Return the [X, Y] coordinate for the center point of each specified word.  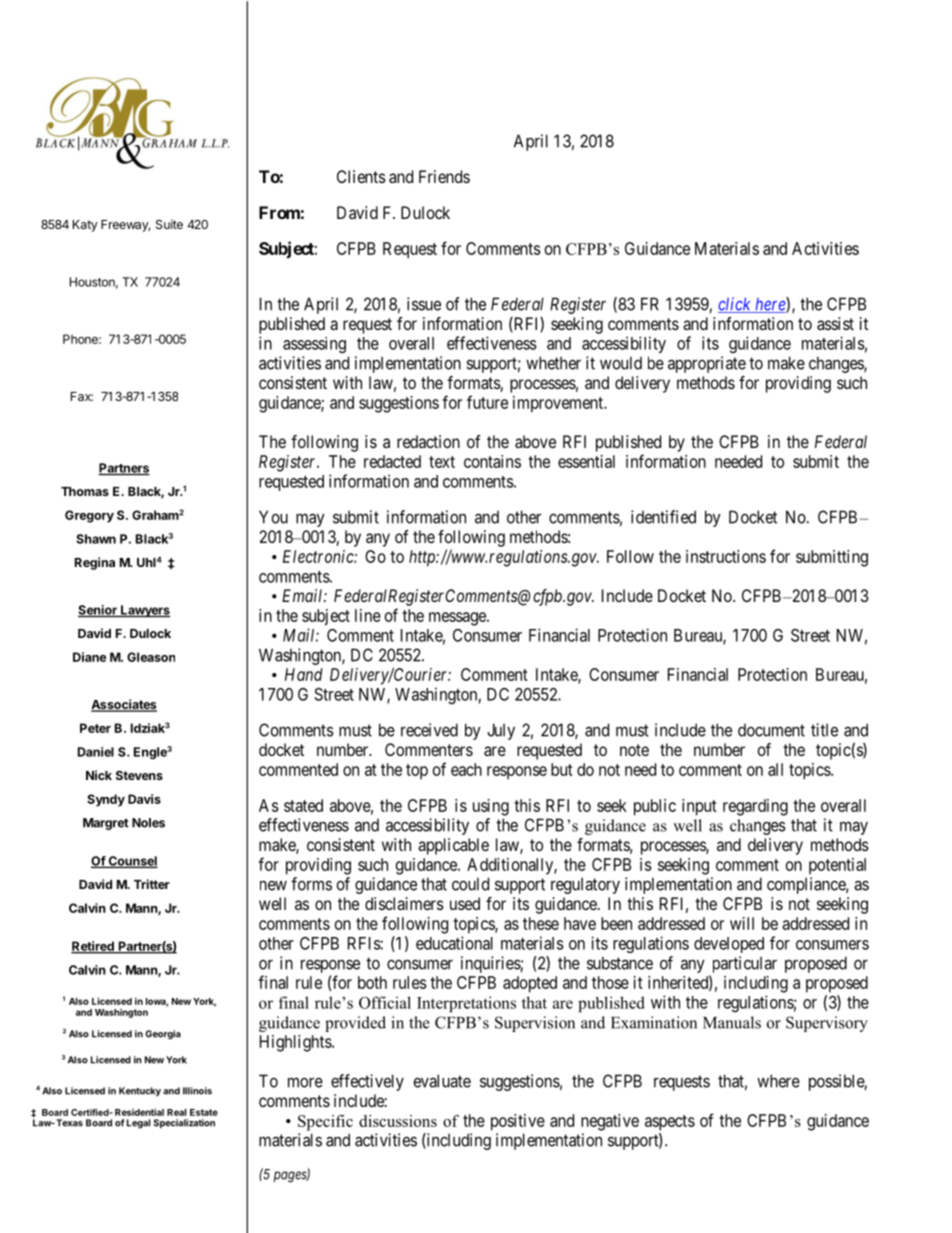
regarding [755, 807]
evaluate [442, 1081]
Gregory [89, 516]
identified [663, 517]
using [491, 807]
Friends [444, 176]
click [735, 305]
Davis [144, 799]
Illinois [197, 1091]
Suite [169, 224]
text [442, 462]
